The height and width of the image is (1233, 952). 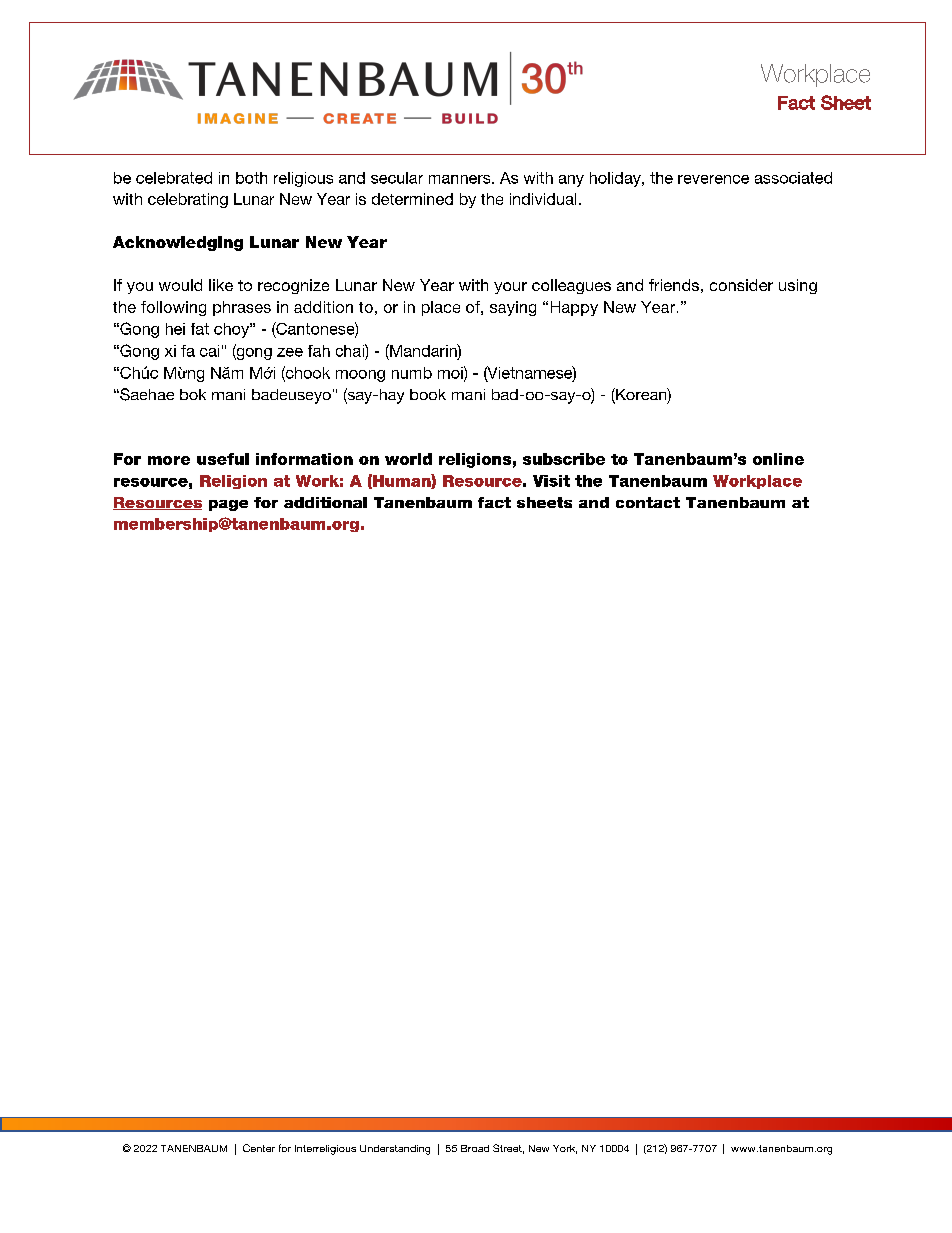 What do you see at coordinates (408, 459) in the image?
I see `world` at bounding box center [408, 459].
